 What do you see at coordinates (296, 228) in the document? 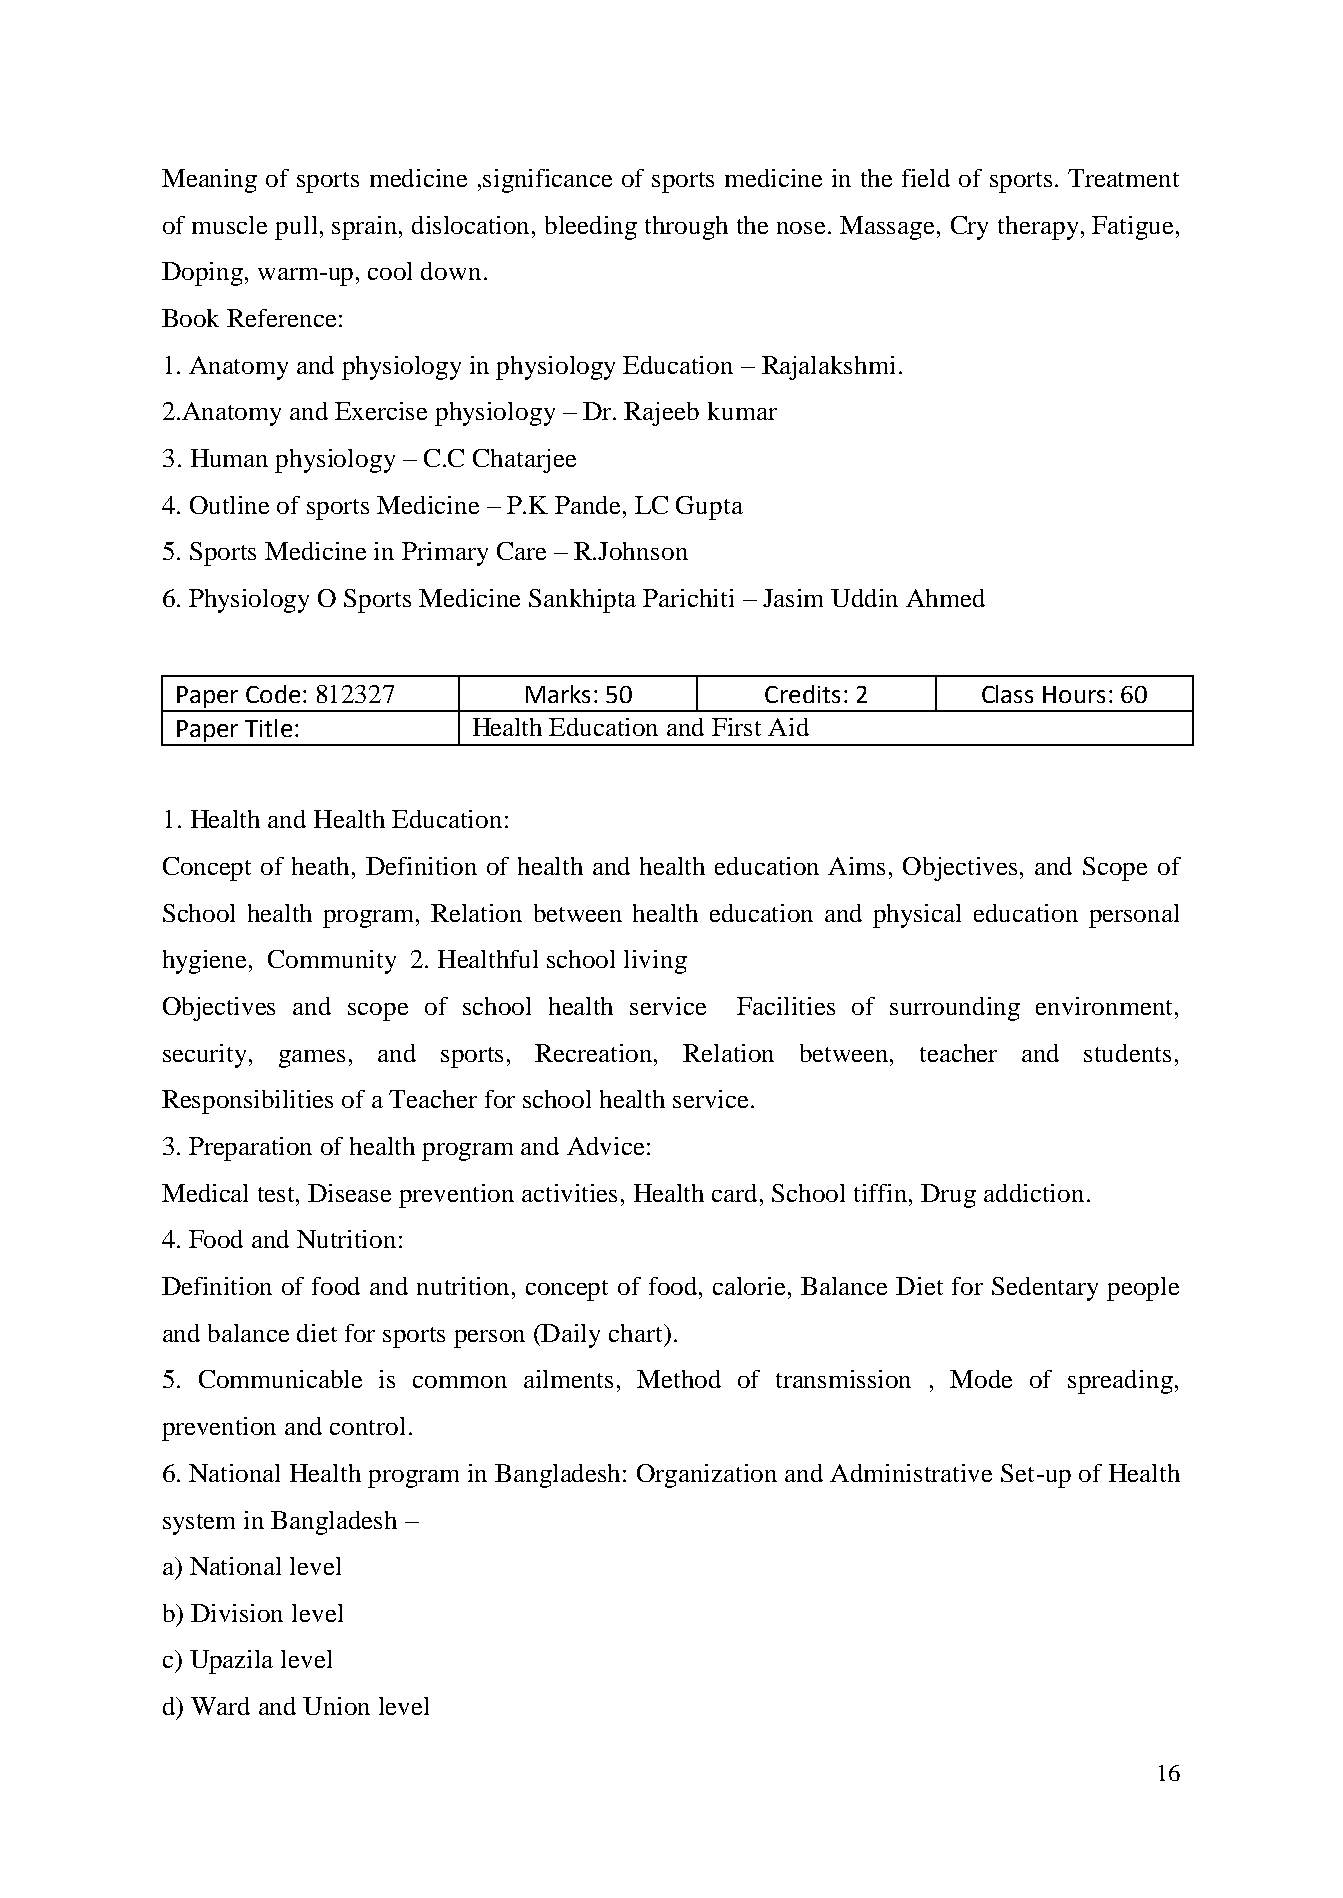
I see `pull` at bounding box center [296, 228].
